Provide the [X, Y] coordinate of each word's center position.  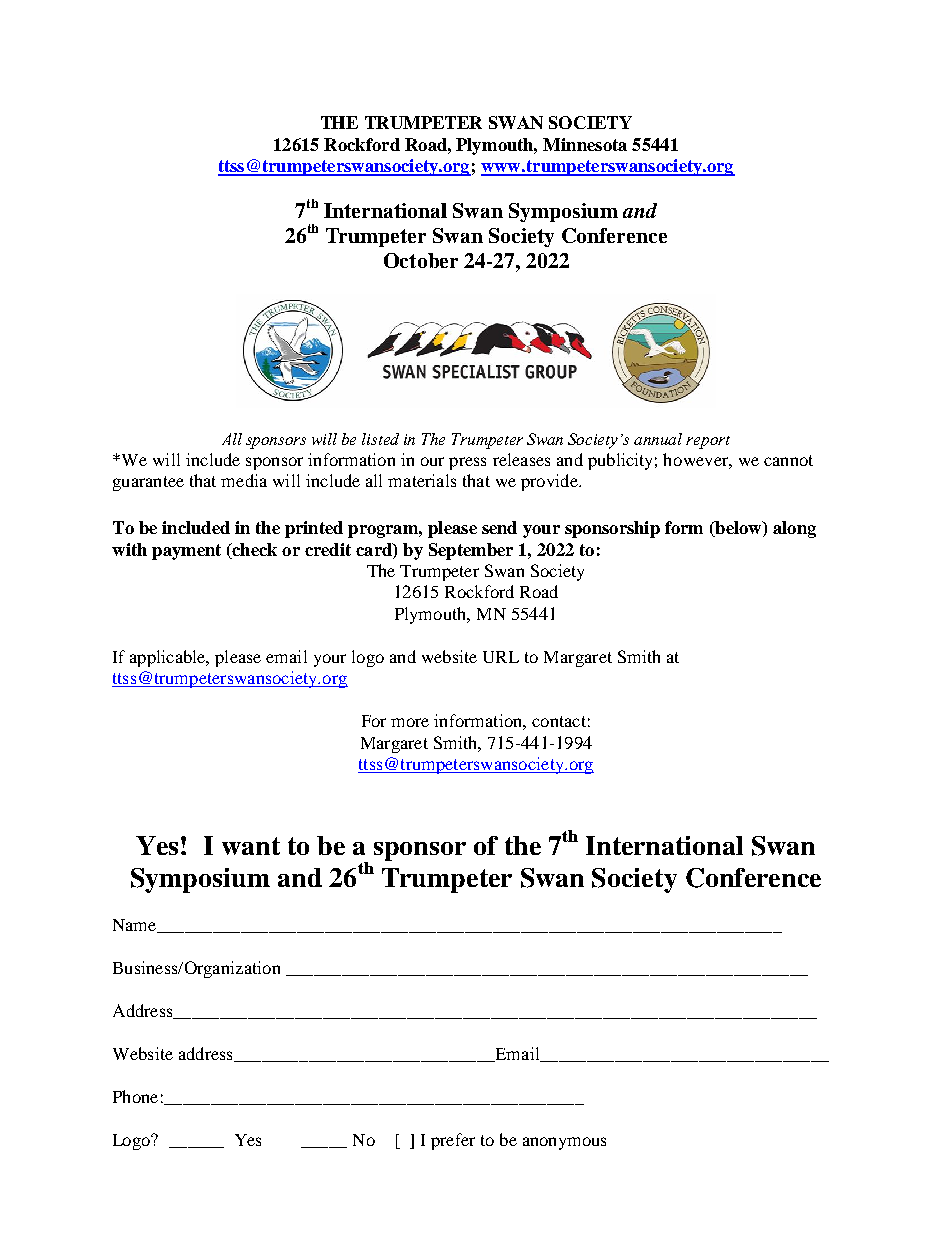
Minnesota [585, 144]
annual [658, 439]
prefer [453, 1141]
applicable [169, 658]
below [738, 529]
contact [559, 721]
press [467, 463]
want [251, 846]
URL [501, 657]
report [708, 442]
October [421, 260]
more [410, 722]
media [244, 480]
